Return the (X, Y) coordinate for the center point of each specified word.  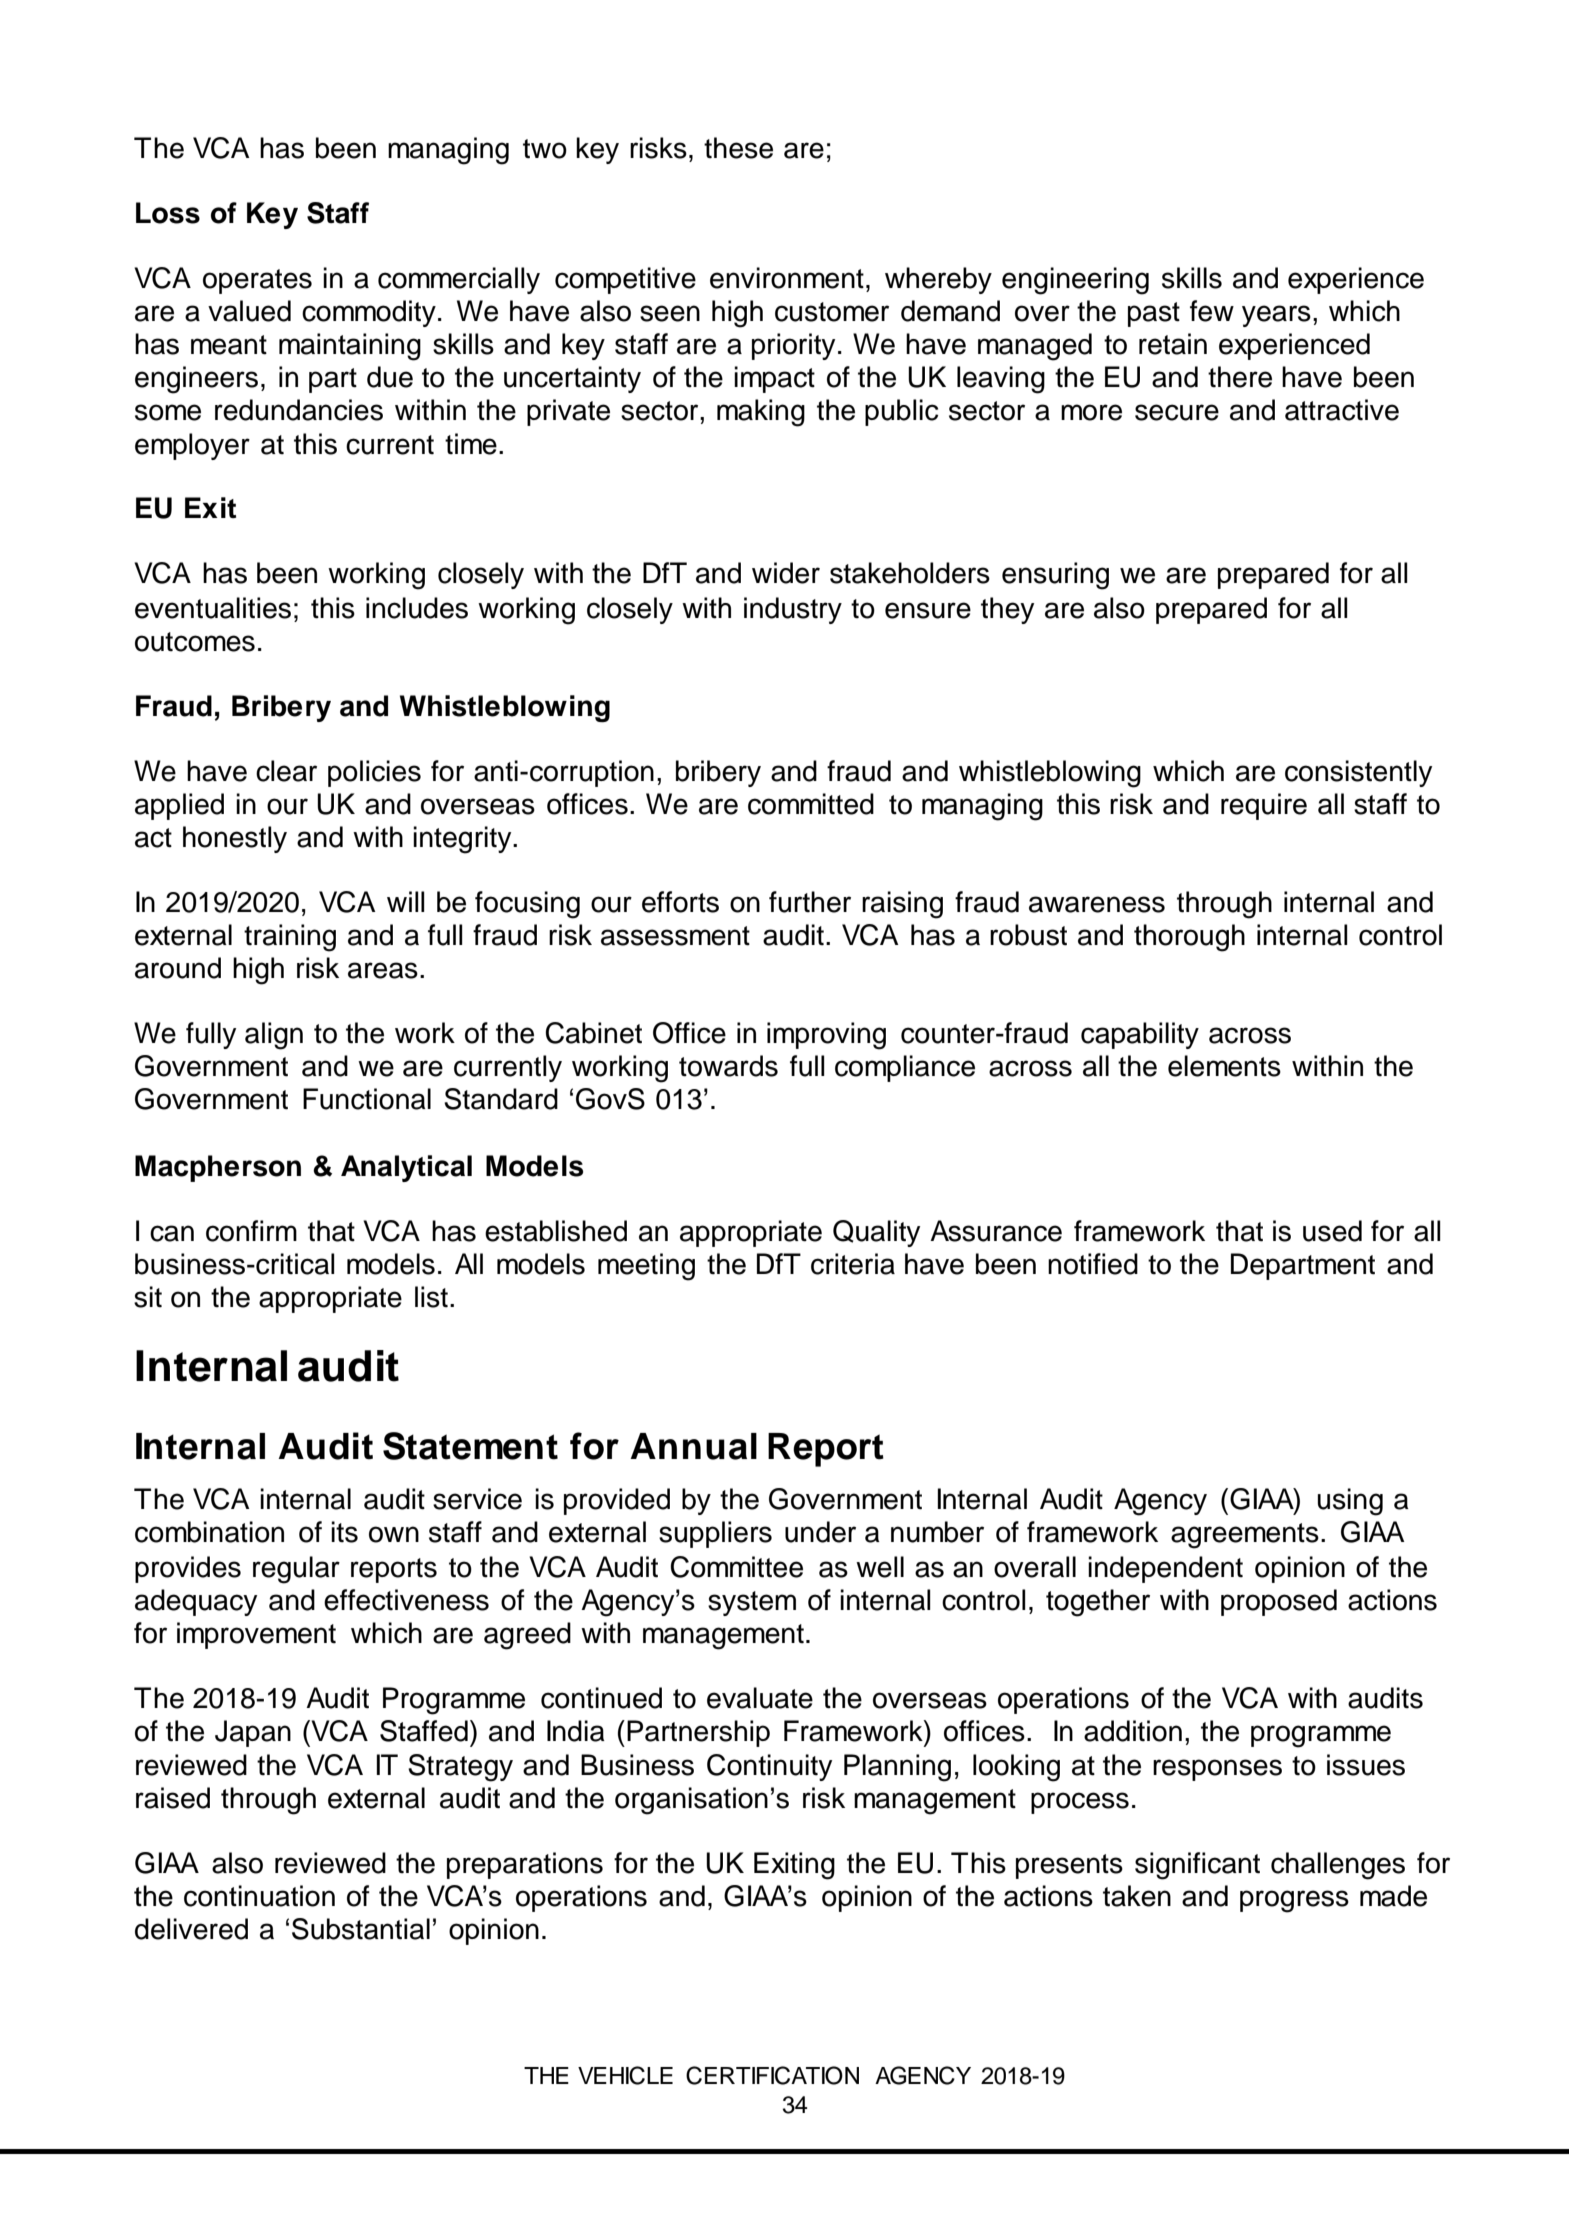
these (738, 148)
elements (1224, 1066)
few (1212, 311)
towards (728, 1066)
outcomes (195, 642)
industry (793, 610)
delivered (191, 1929)
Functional (367, 1099)
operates (257, 281)
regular (296, 1570)
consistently (1358, 773)
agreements (1245, 1536)
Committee (736, 1567)
